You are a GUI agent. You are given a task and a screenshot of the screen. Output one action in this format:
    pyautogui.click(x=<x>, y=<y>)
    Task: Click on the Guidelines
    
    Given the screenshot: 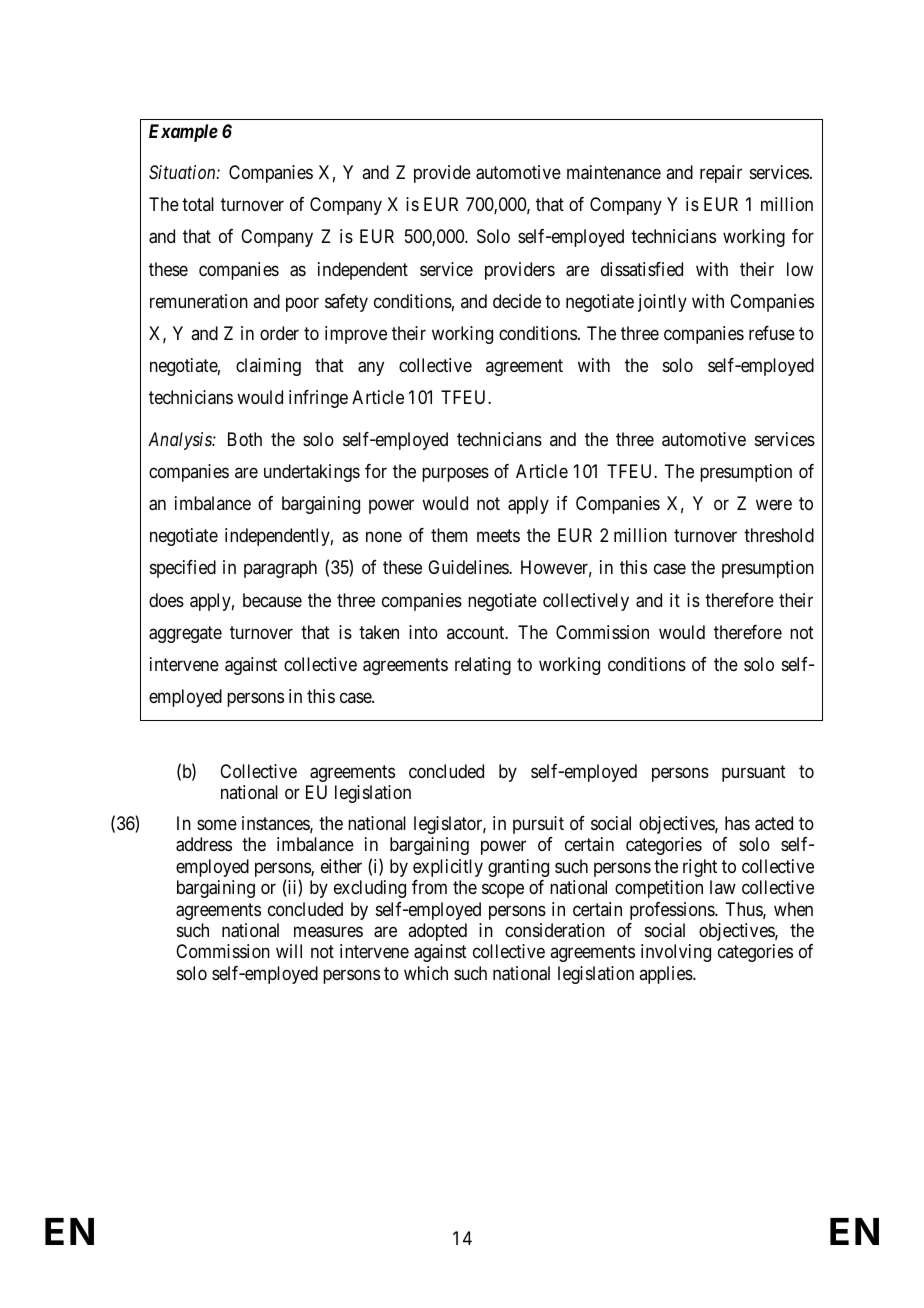 What is the action you would take?
    pyautogui.click(x=469, y=567)
